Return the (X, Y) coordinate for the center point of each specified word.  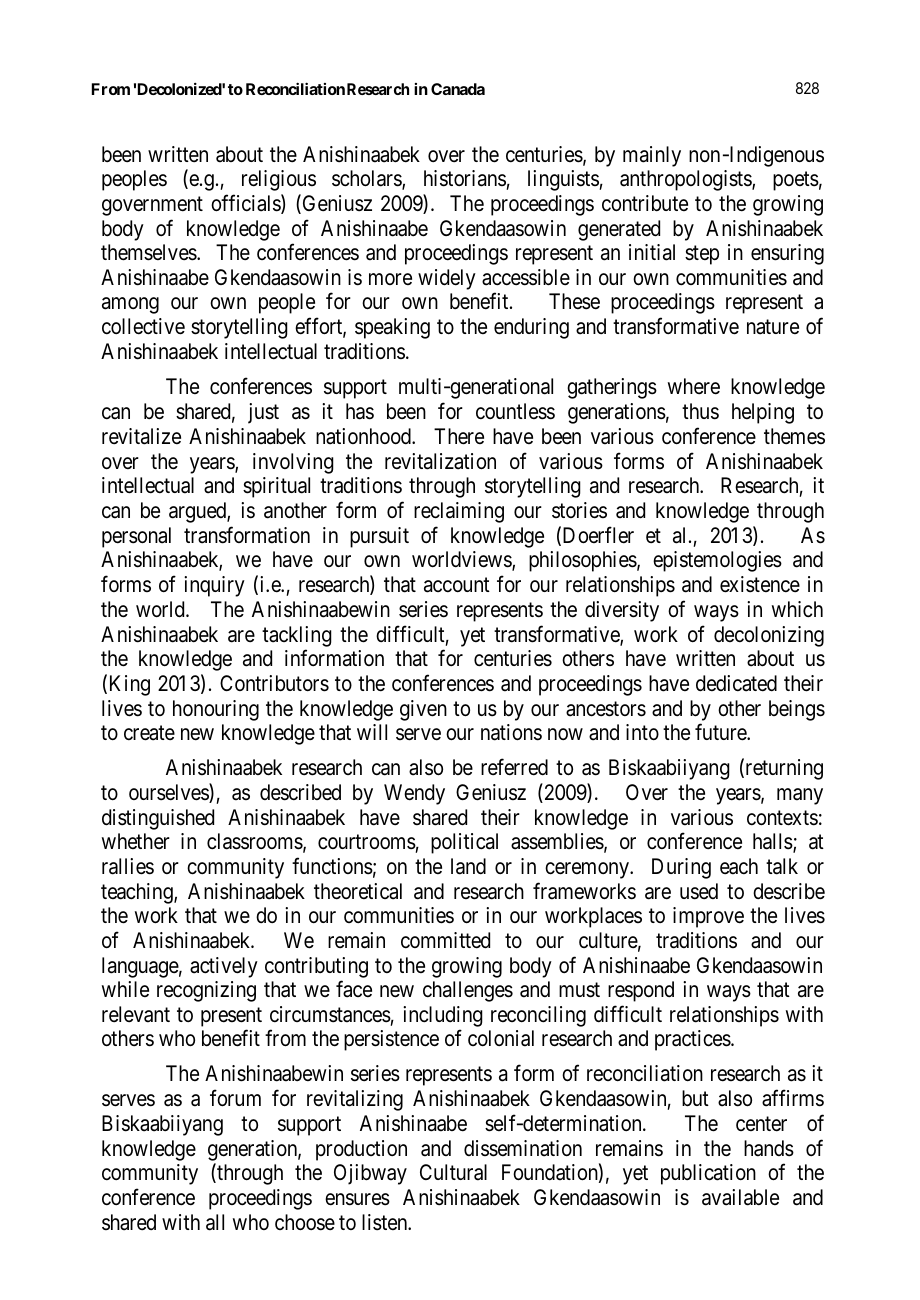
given (423, 710)
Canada (458, 89)
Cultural (453, 1172)
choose (305, 1222)
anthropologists (686, 180)
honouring (216, 710)
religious (279, 180)
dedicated (736, 683)
